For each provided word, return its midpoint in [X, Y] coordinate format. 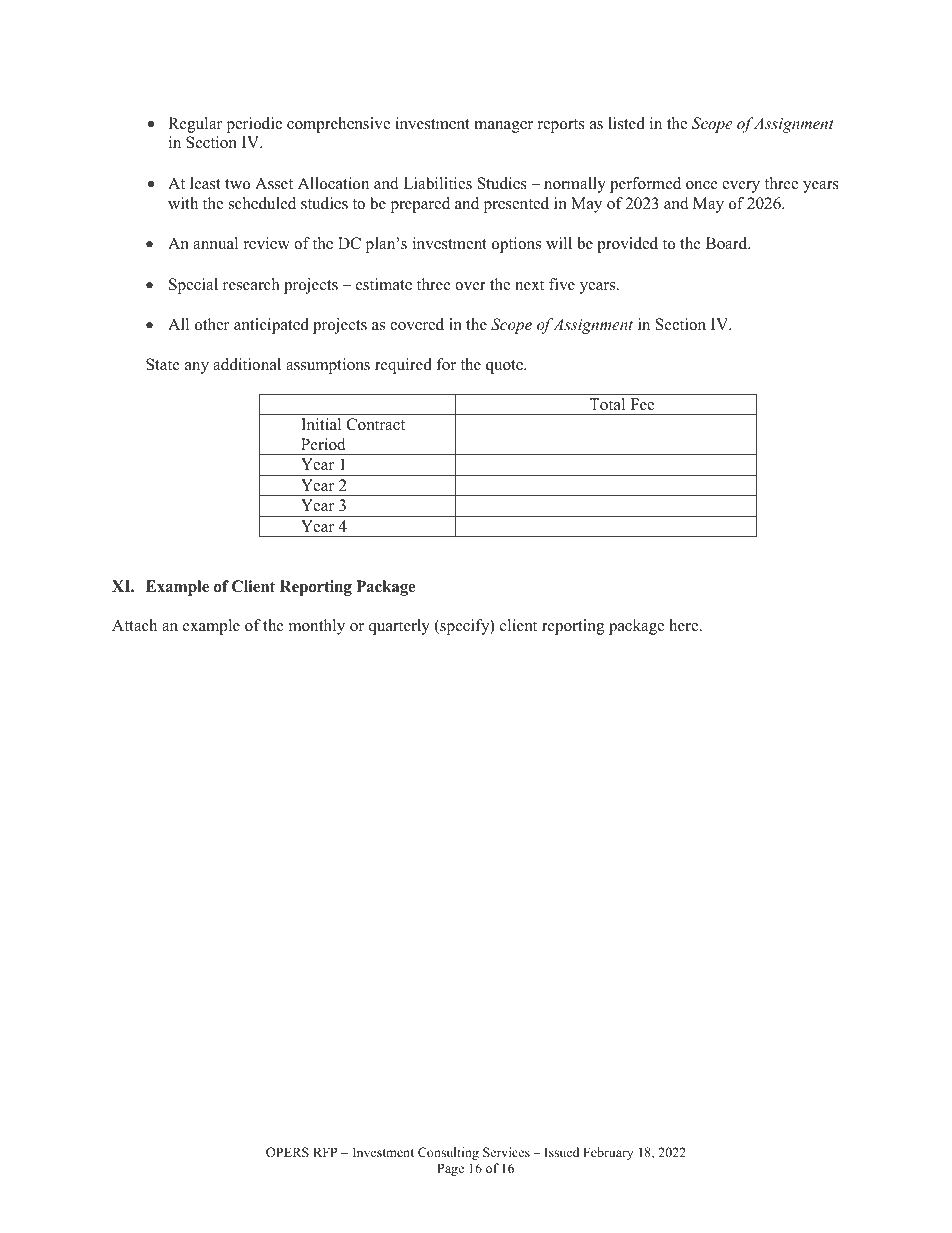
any [197, 368]
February [608, 1153]
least [205, 183]
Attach [134, 625]
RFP [325, 1152]
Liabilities [437, 183]
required [403, 366]
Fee [642, 404]
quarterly [399, 627]
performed [645, 185]
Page [450, 1169]
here [685, 625]
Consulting [448, 1153]
